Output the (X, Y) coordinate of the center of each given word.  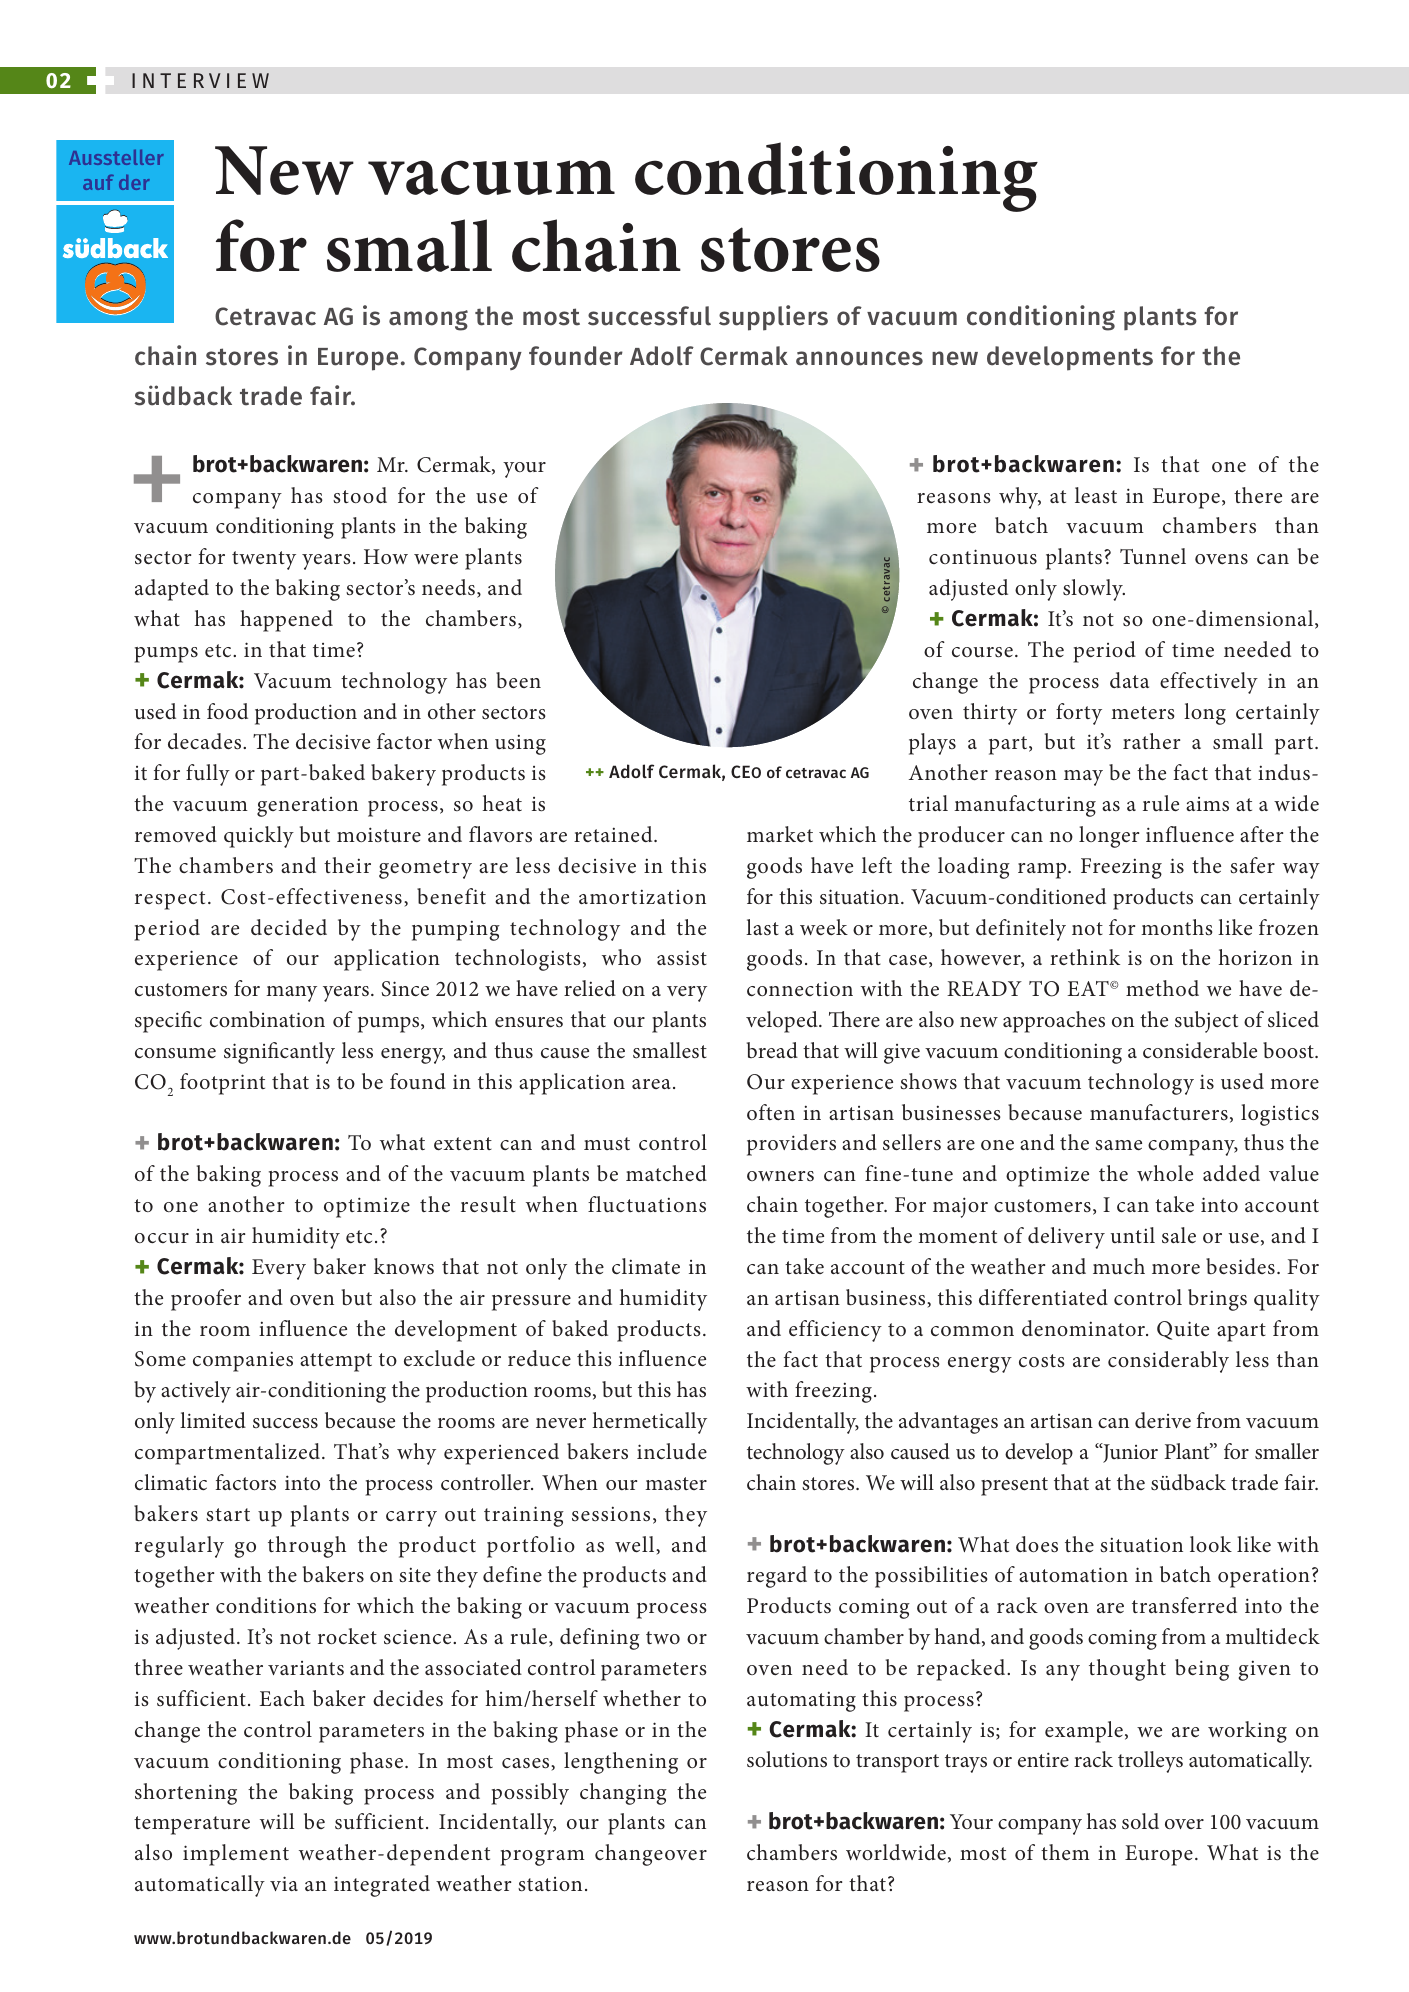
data (1129, 680)
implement (236, 1855)
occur (162, 1238)
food (227, 711)
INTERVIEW (200, 80)
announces (859, 358)
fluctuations (647, 1204)
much (1119, 1266)
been (518, 680)
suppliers (773, 318)
